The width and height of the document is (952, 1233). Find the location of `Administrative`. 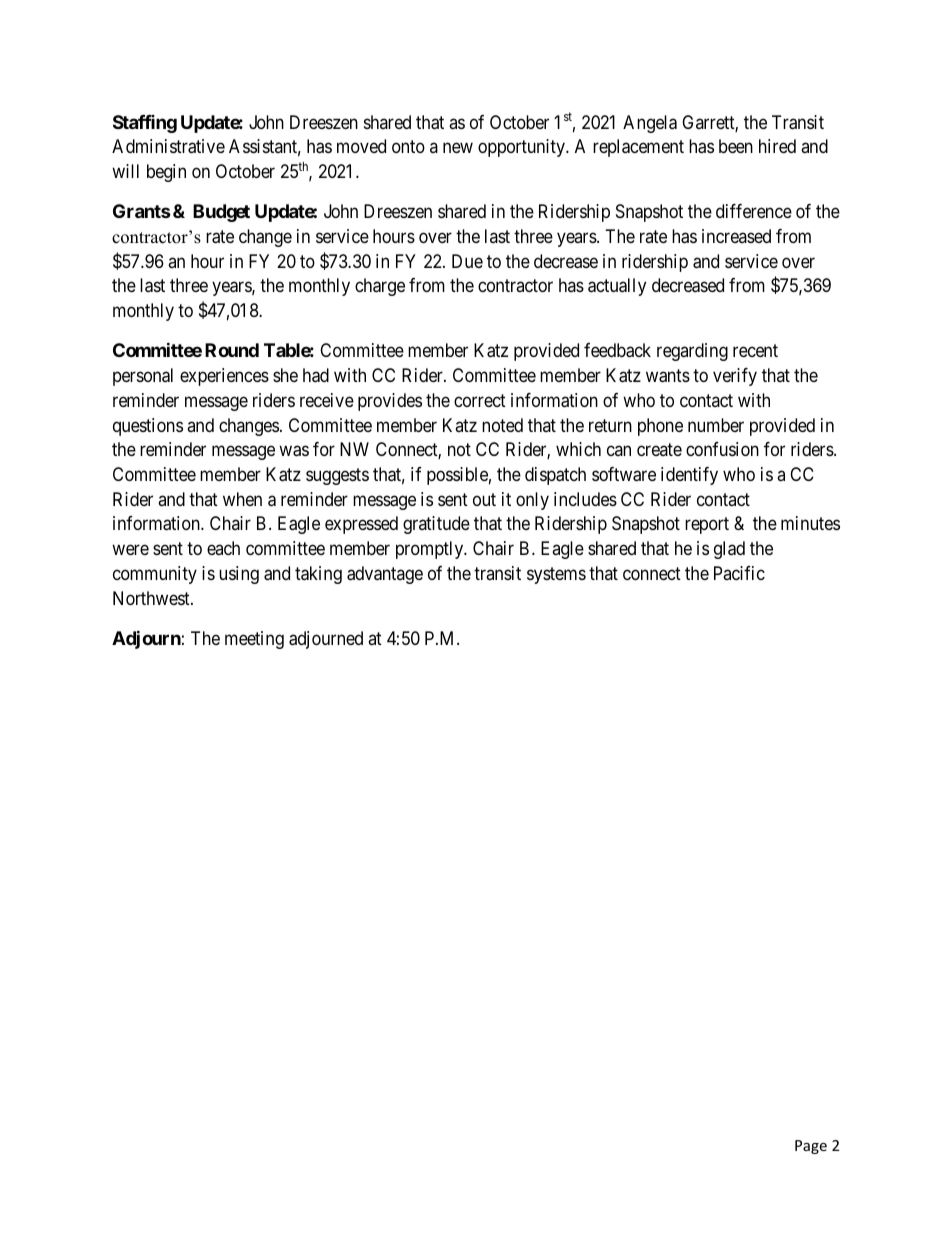

Administrative is located at coordinates (168, 146).
